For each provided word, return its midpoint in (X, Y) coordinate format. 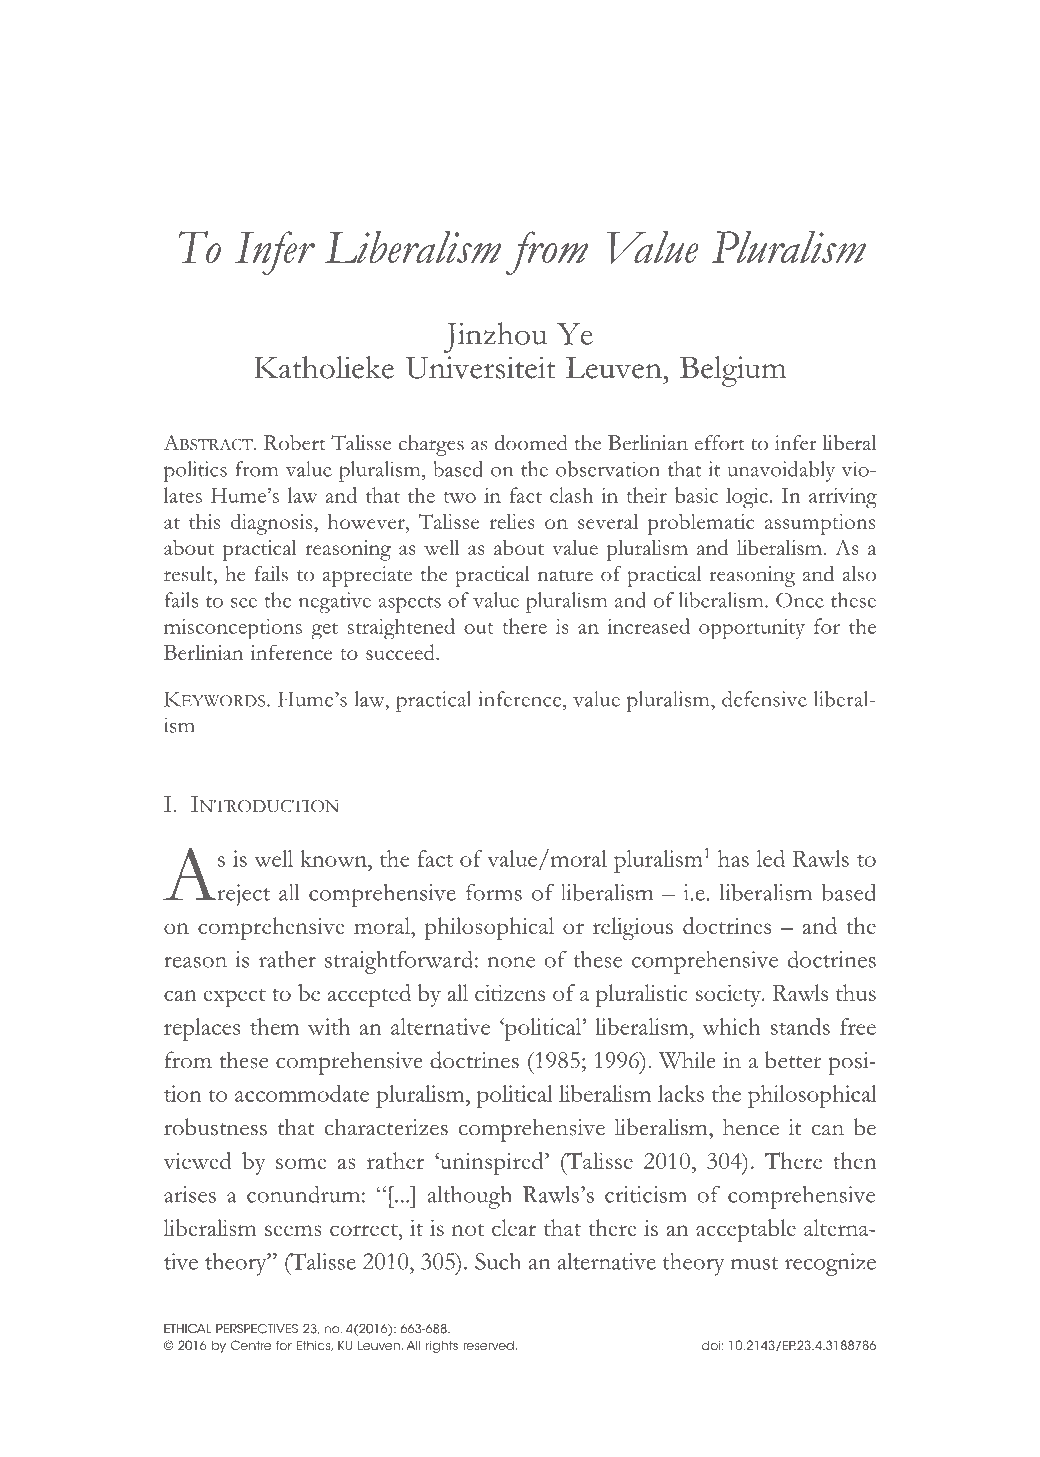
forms (494, 892)
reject (242, 895)
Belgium (733, 371)
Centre (251, 1345)
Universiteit (481, 367)
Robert (295, 443)
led (771, 858)
